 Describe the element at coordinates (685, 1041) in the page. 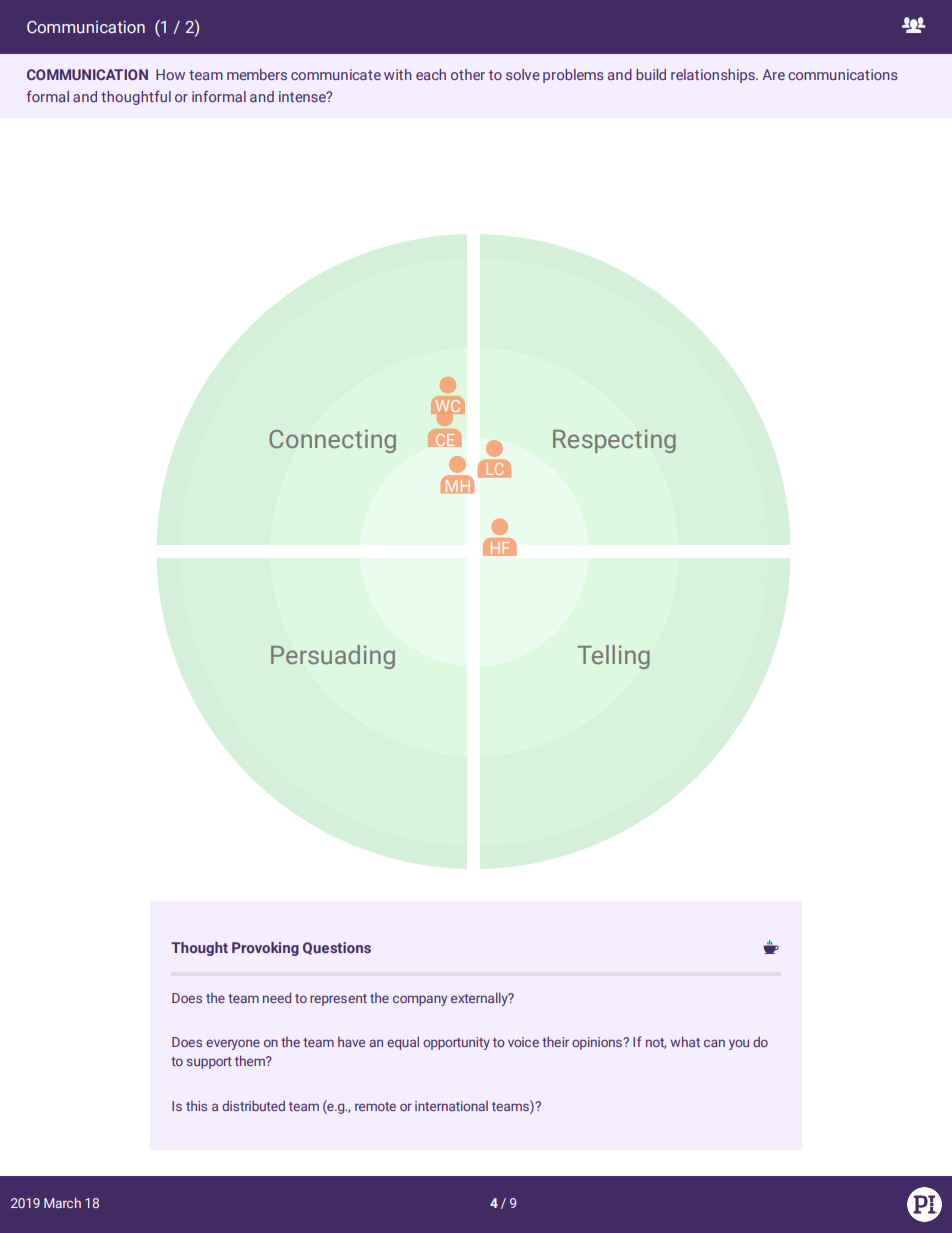

I see `what` at that location.
